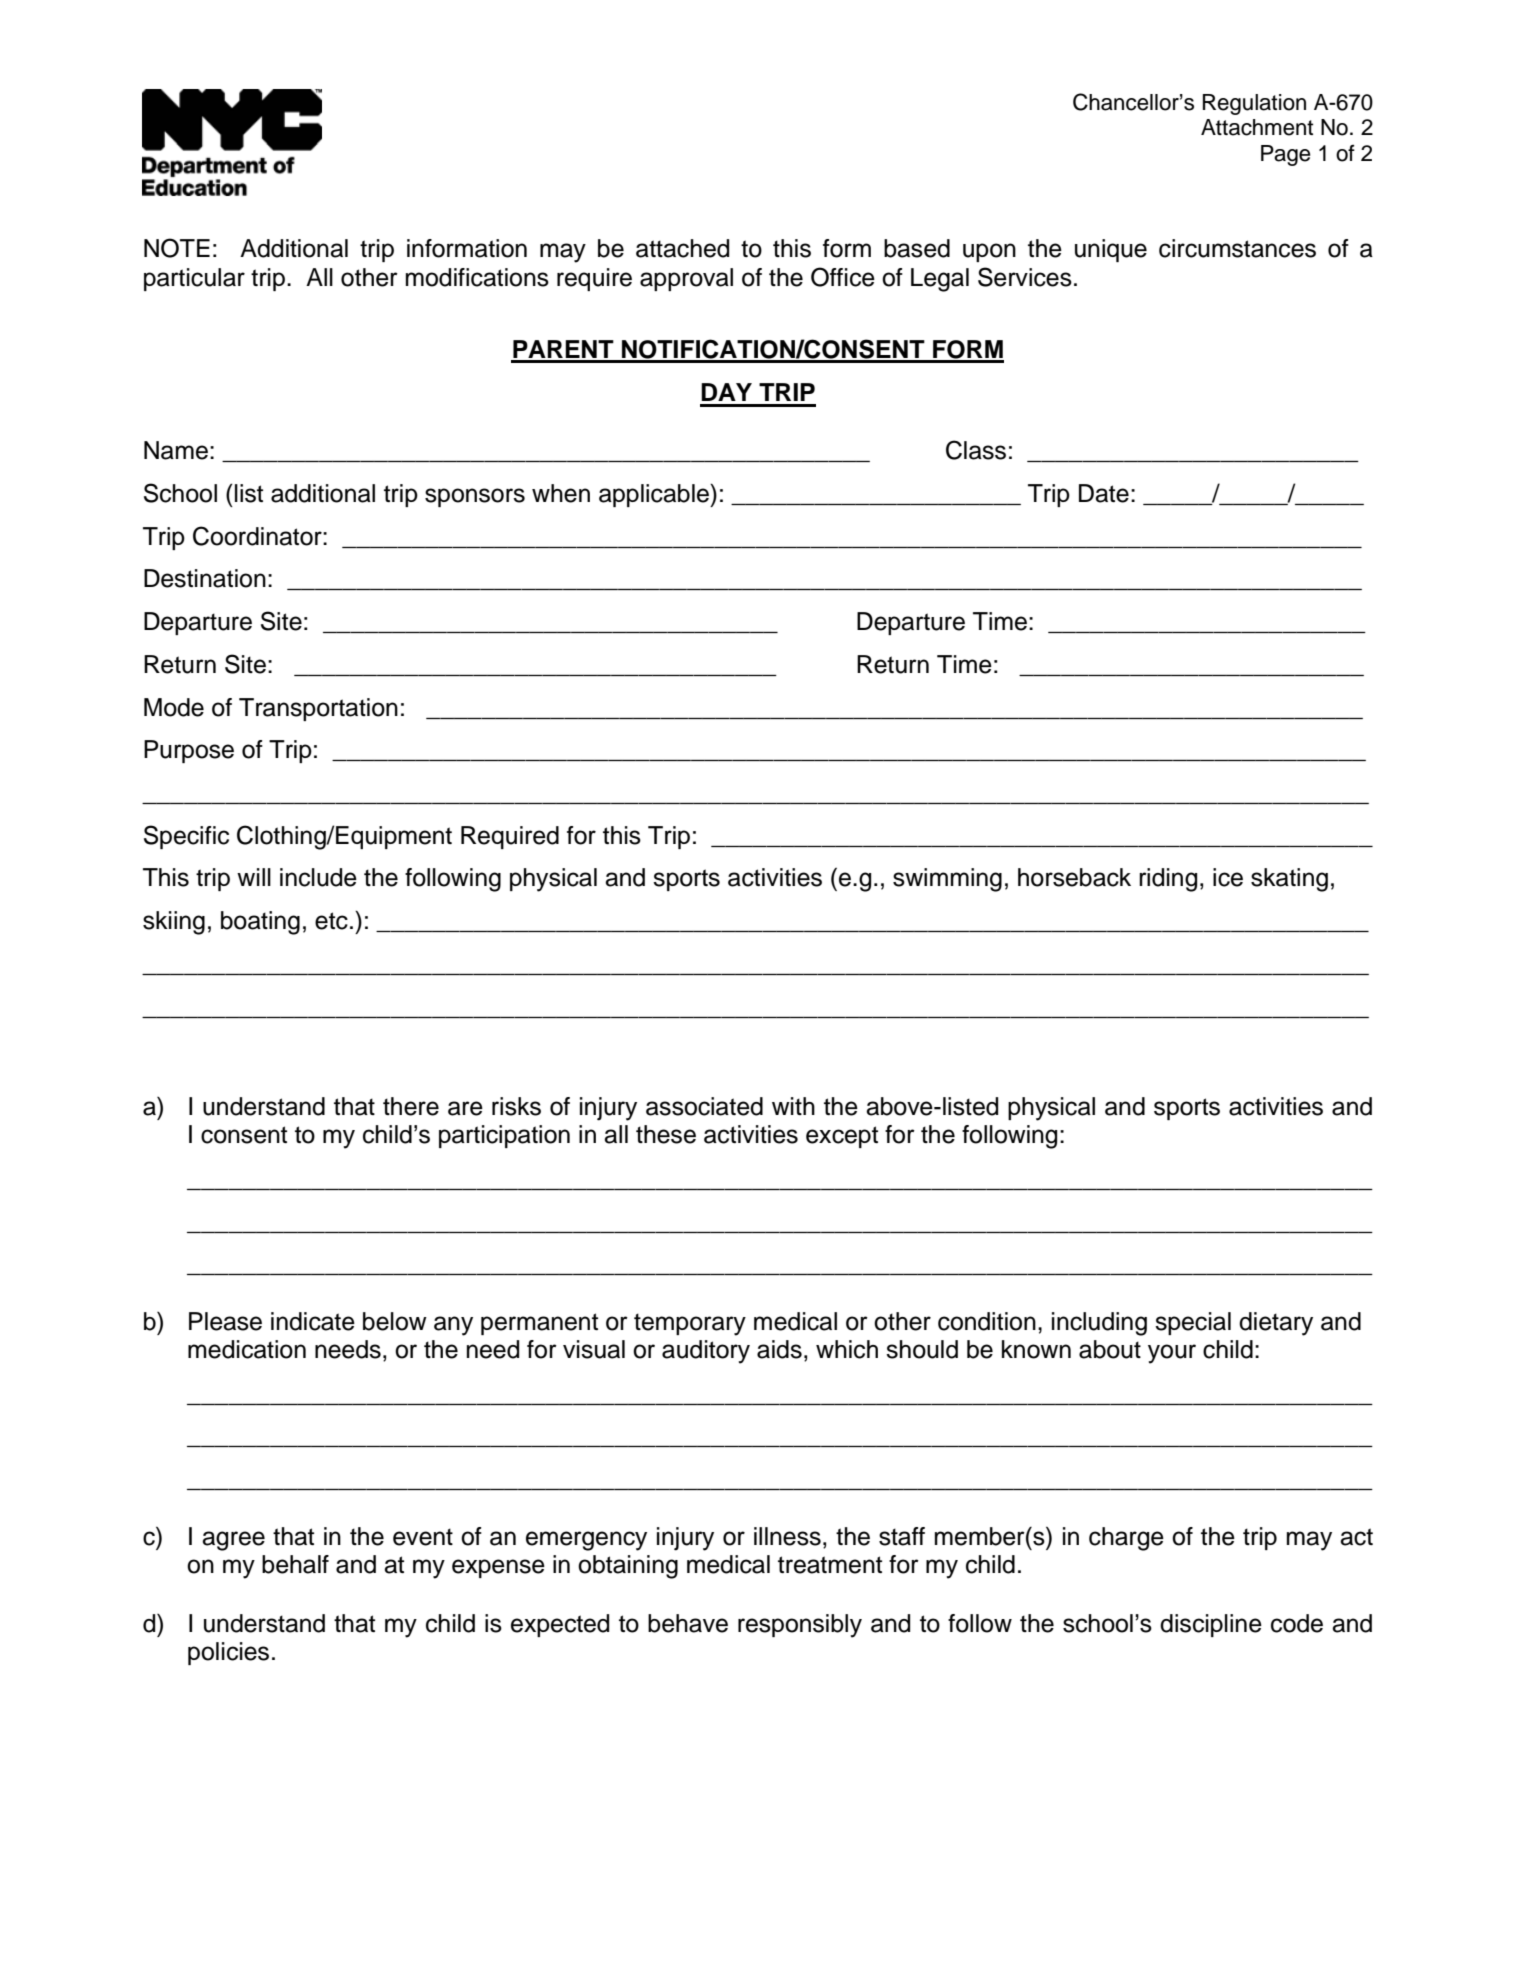 Image resolution: width=1516 pixels, height=1962 pixels. What do you see at coordinates (947, 880) in the screenshot?
I see `swimming` at bounding box center [947, 880].
